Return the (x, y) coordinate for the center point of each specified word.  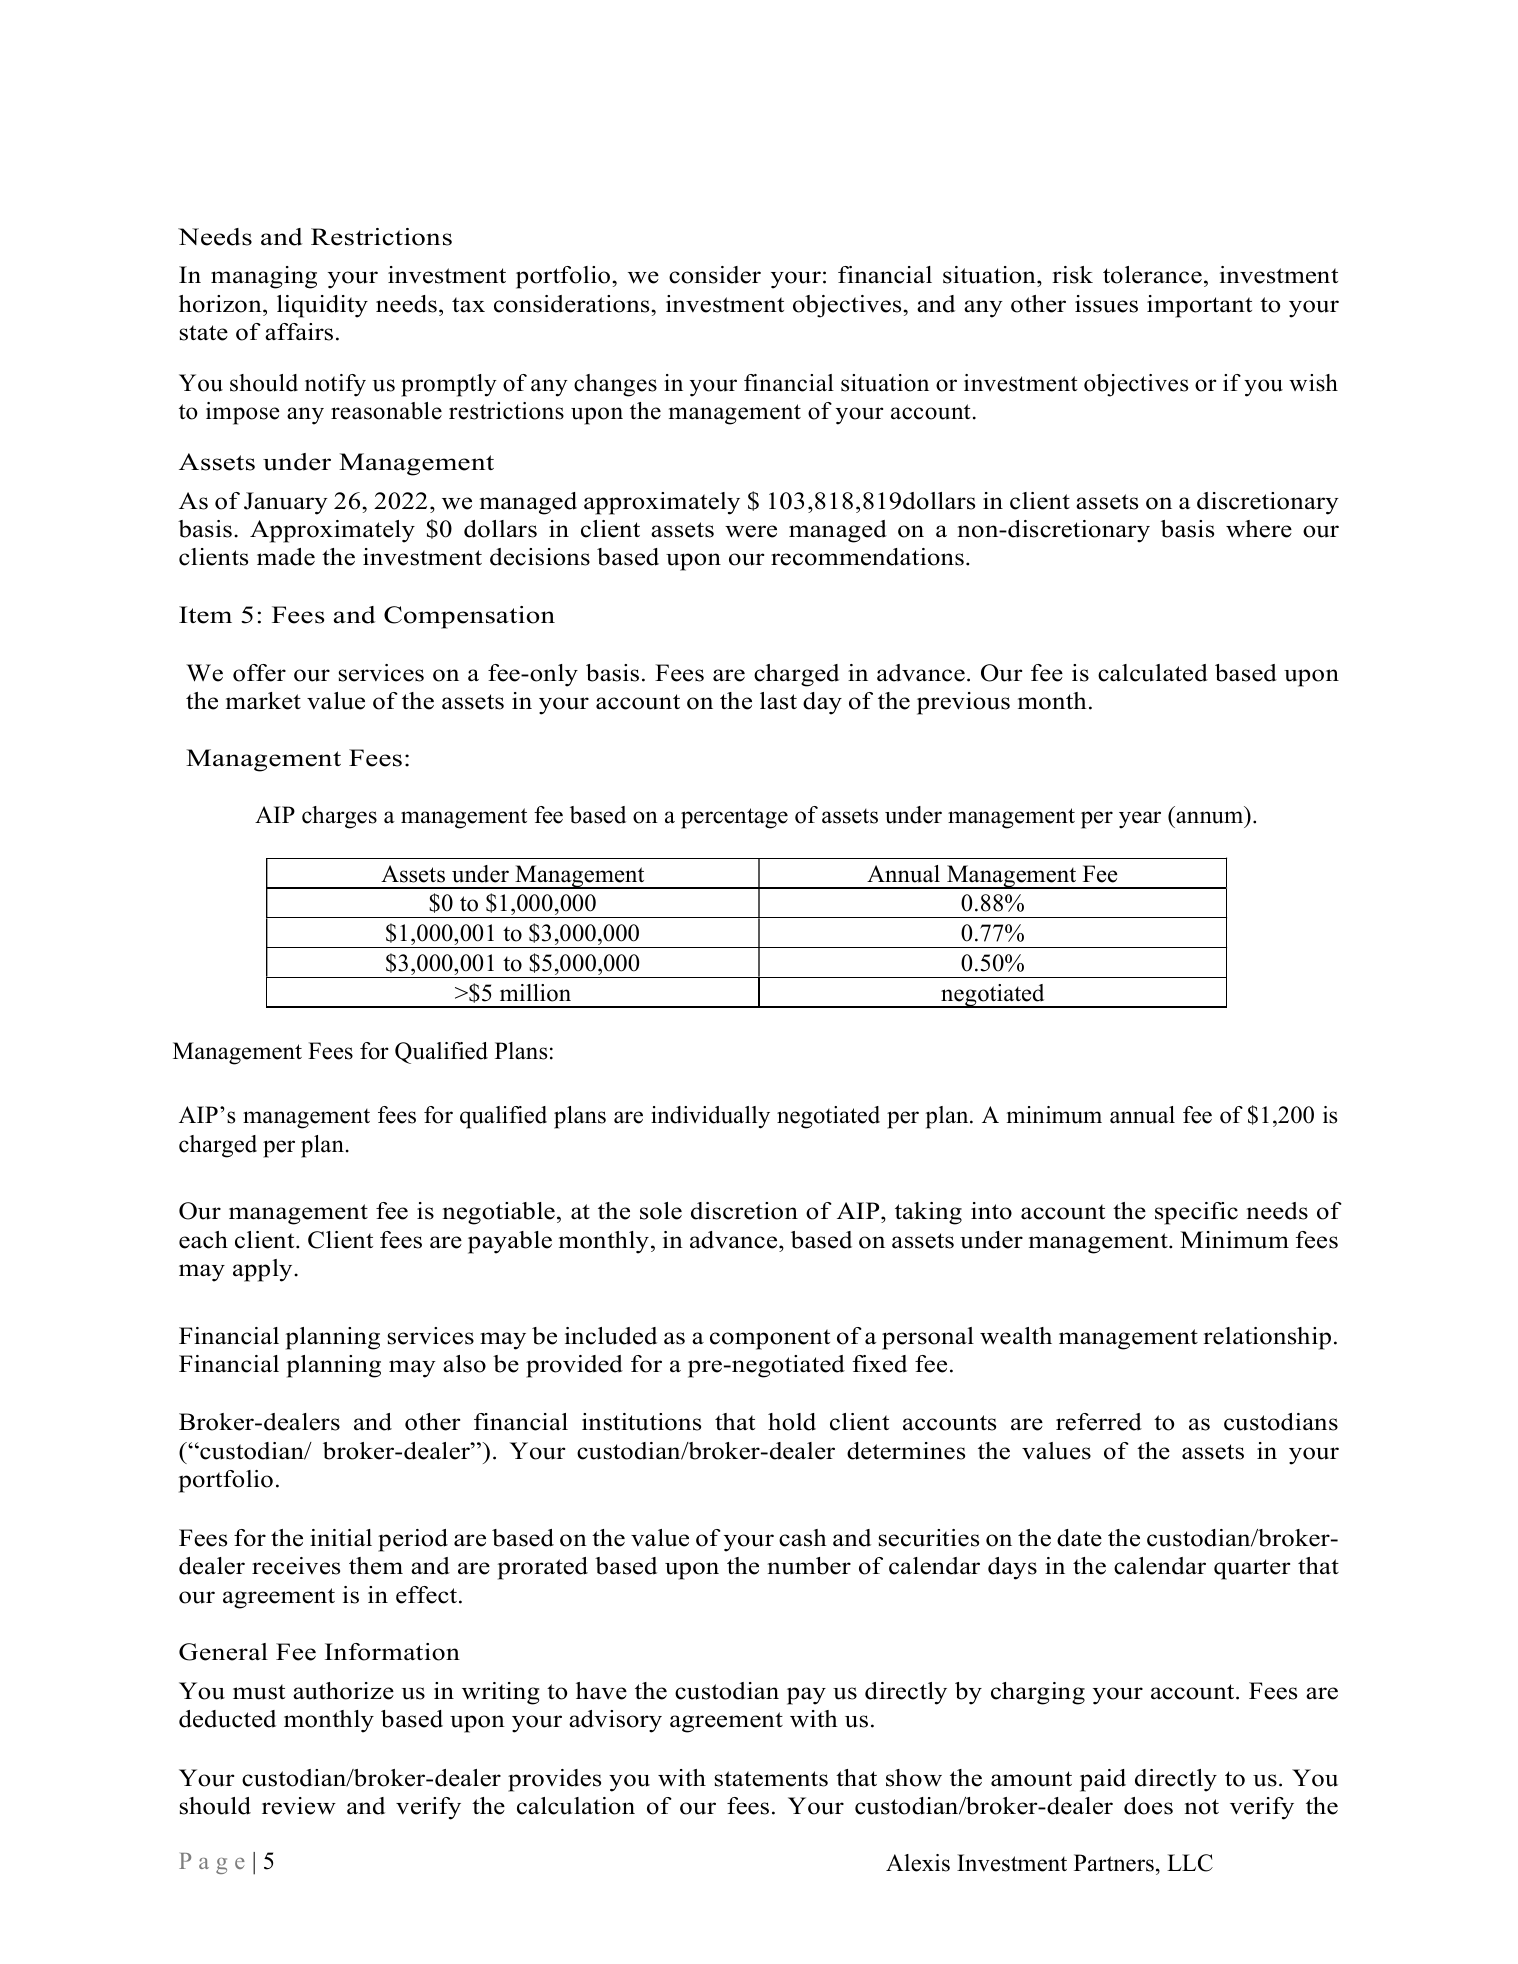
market (263, 701)
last (778, 701)
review (299, 1806)
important (1199, 306)
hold (792, 1422)
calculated (1153, 673)
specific (1196, 1213)
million (535, 993)
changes (615, 385)
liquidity (322, 306)
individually (710, 1117)
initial (341, 1538)
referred (1099, 1422)
